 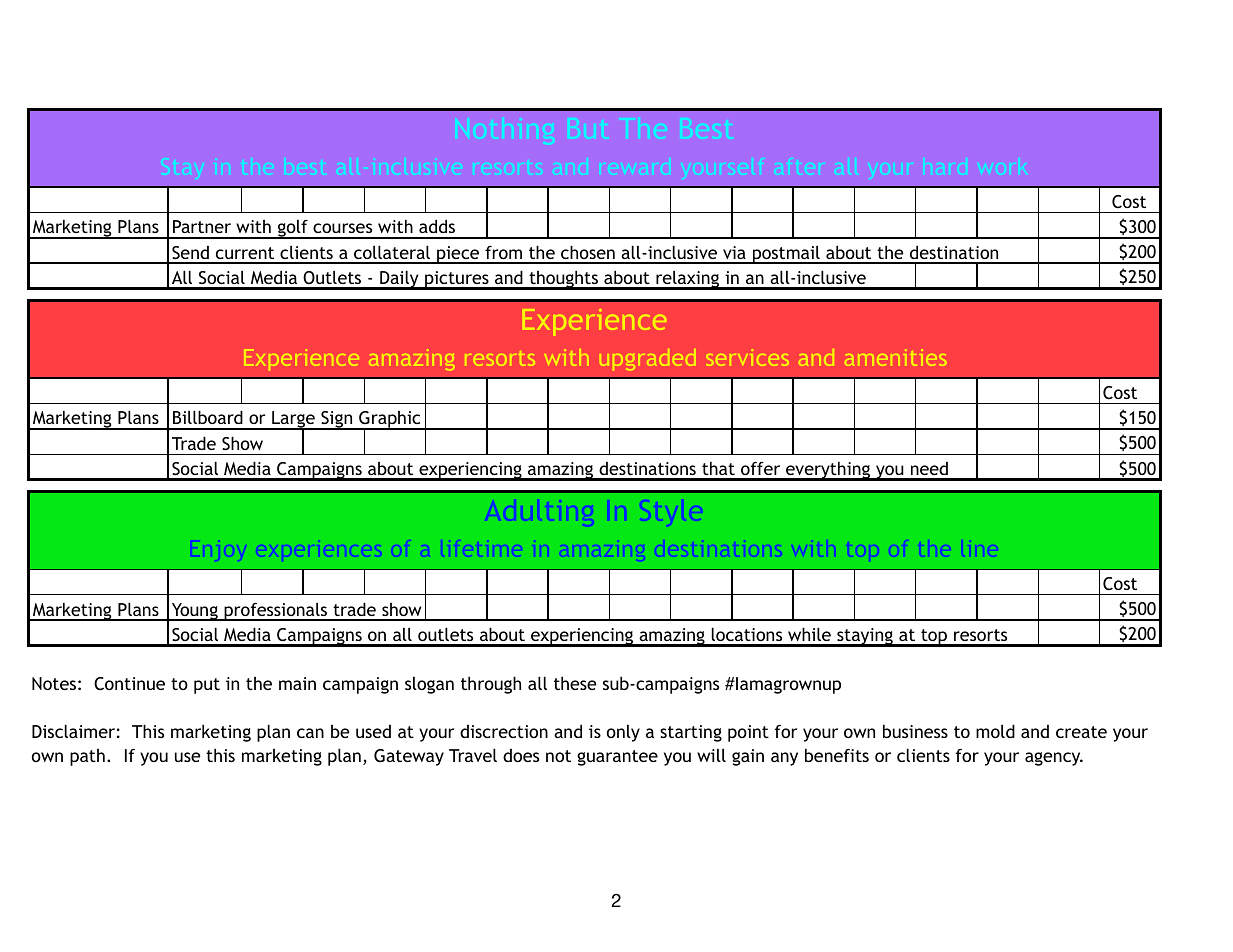 I want to click on mold, so click(x=995, y=731).
